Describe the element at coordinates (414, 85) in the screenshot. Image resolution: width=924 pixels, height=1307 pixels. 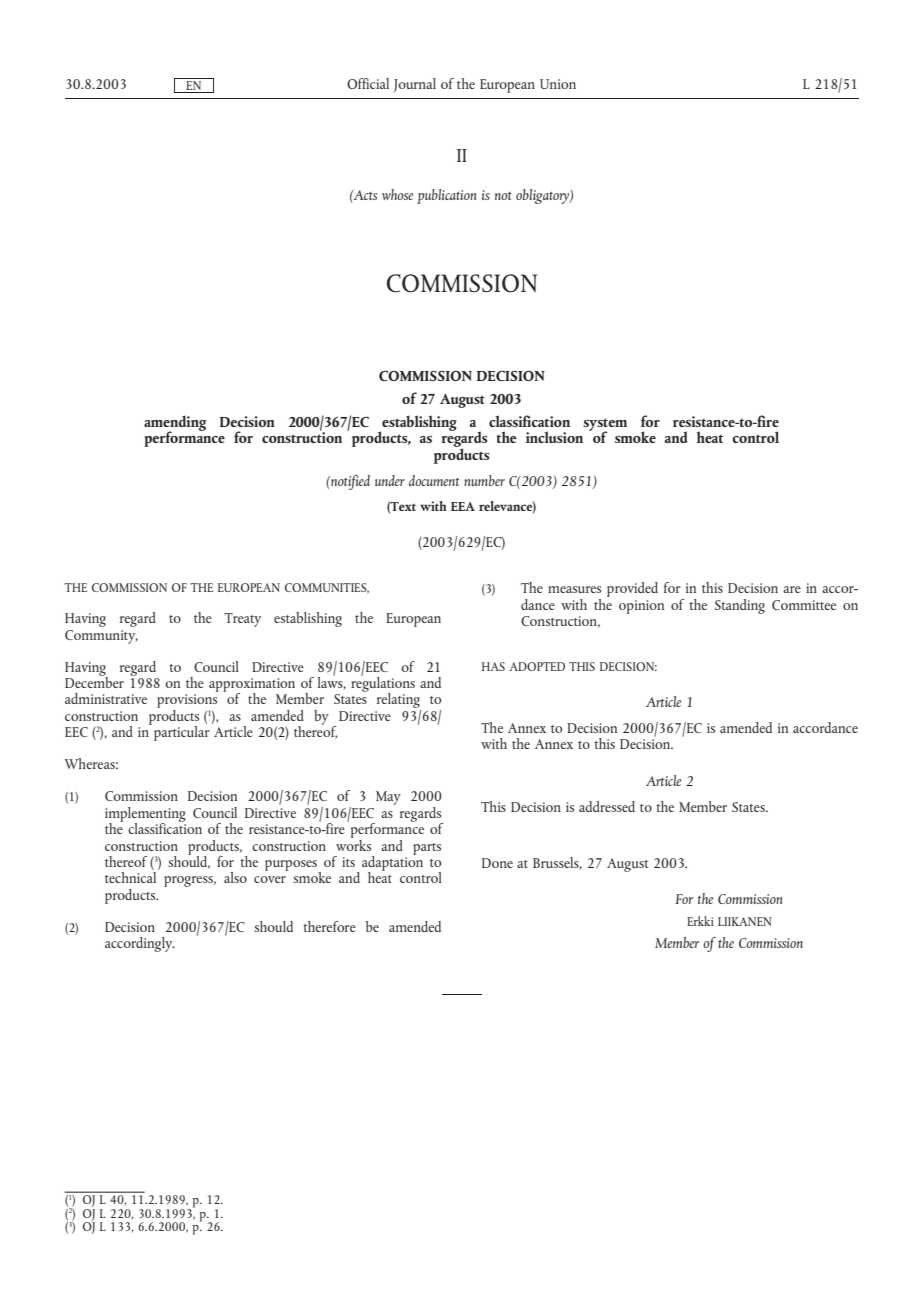
I see `Journal` at that location.
